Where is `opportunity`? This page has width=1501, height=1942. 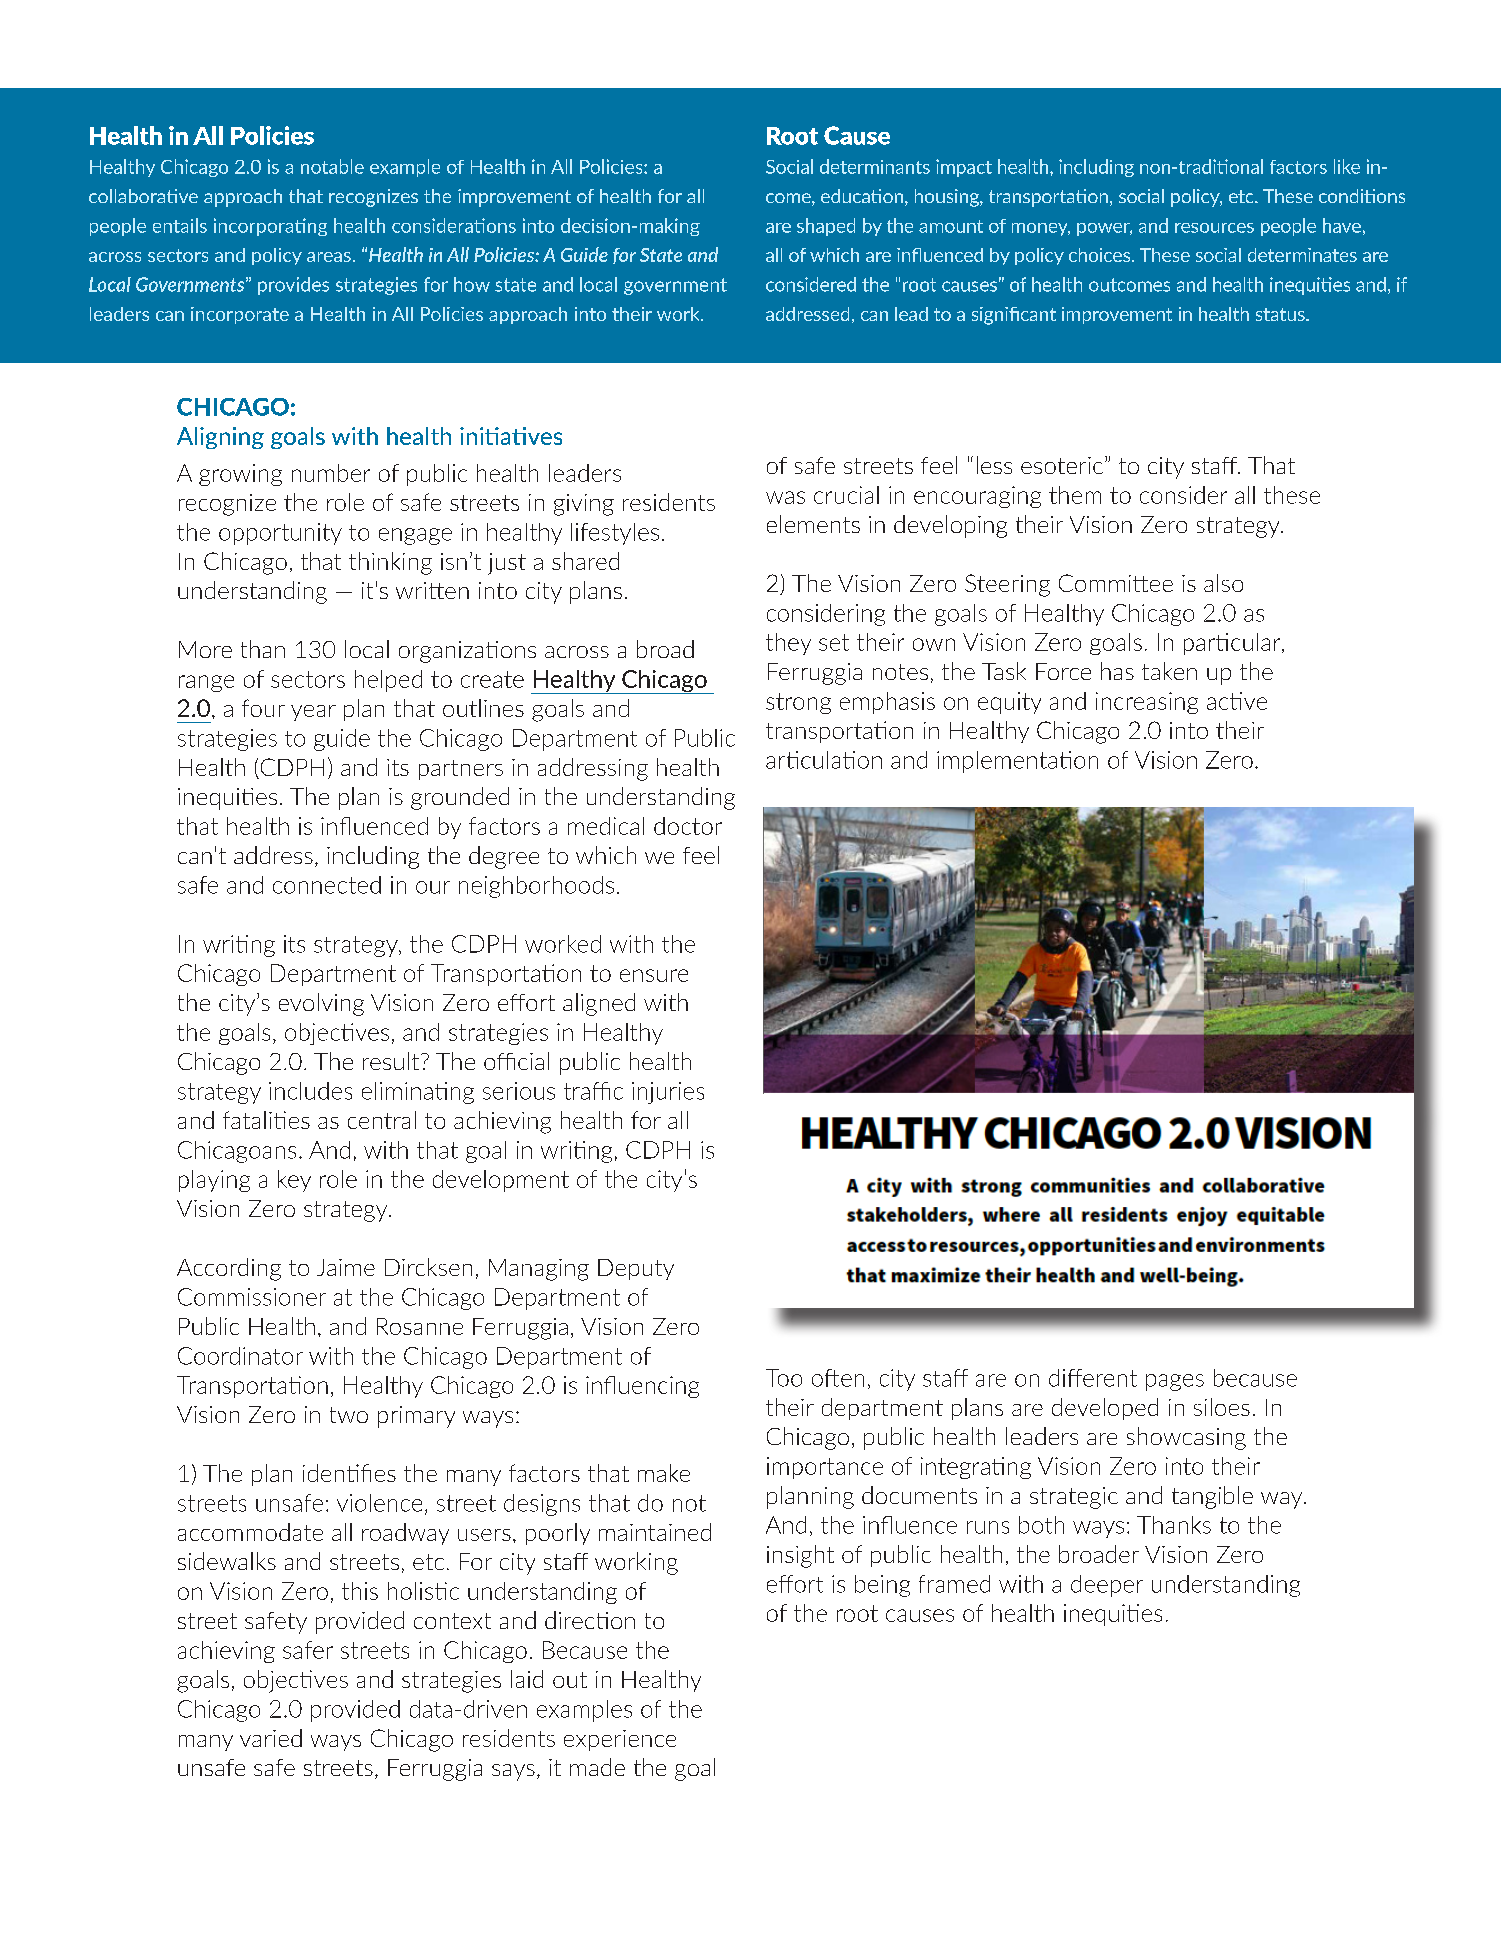
opportunity is located at coordinates (280, 534).
